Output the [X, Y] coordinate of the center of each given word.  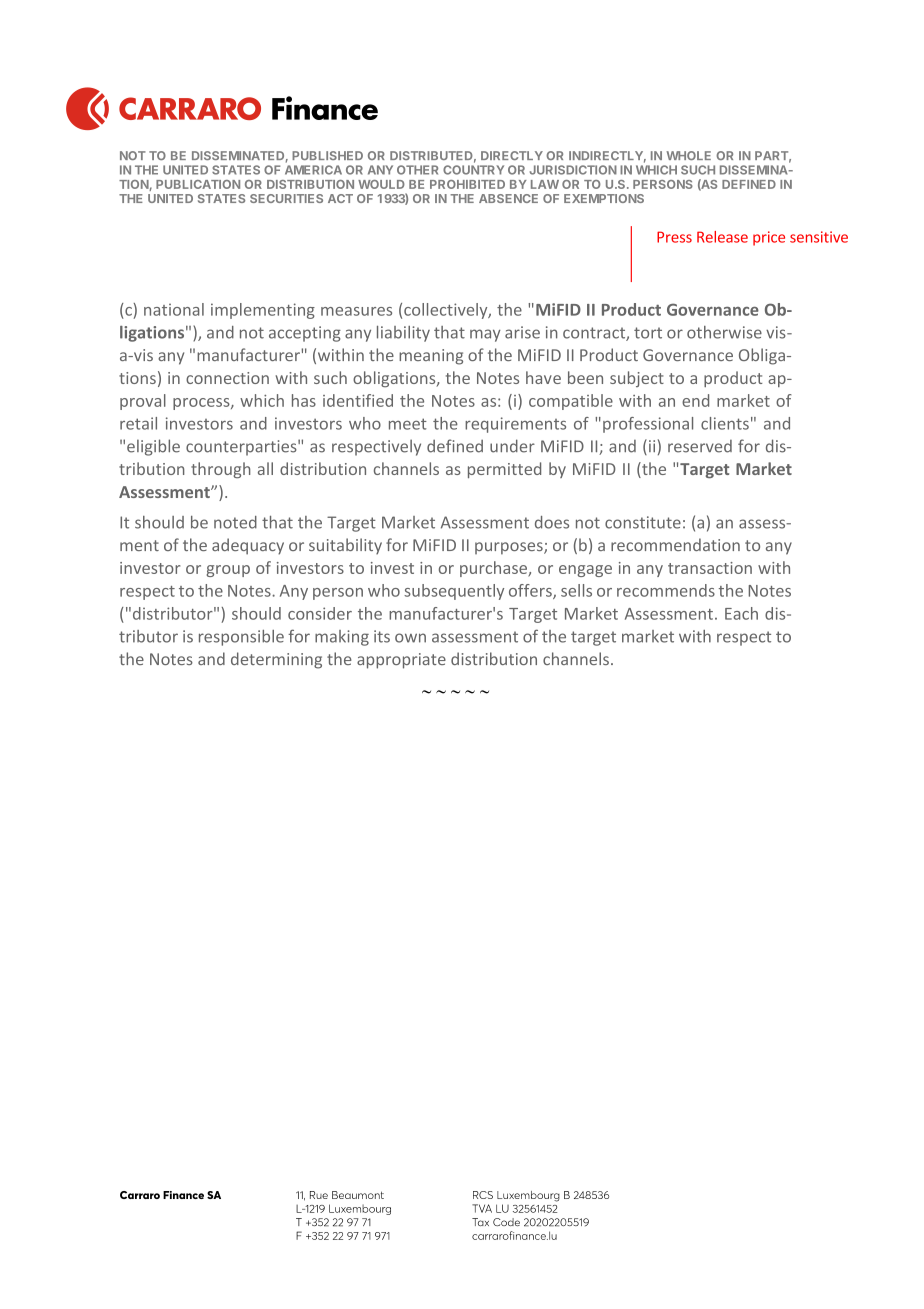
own [410, 638]
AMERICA [313, 170]
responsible [241, 638]
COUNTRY [473, 170]
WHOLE [688, 155]
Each [741, 613]
